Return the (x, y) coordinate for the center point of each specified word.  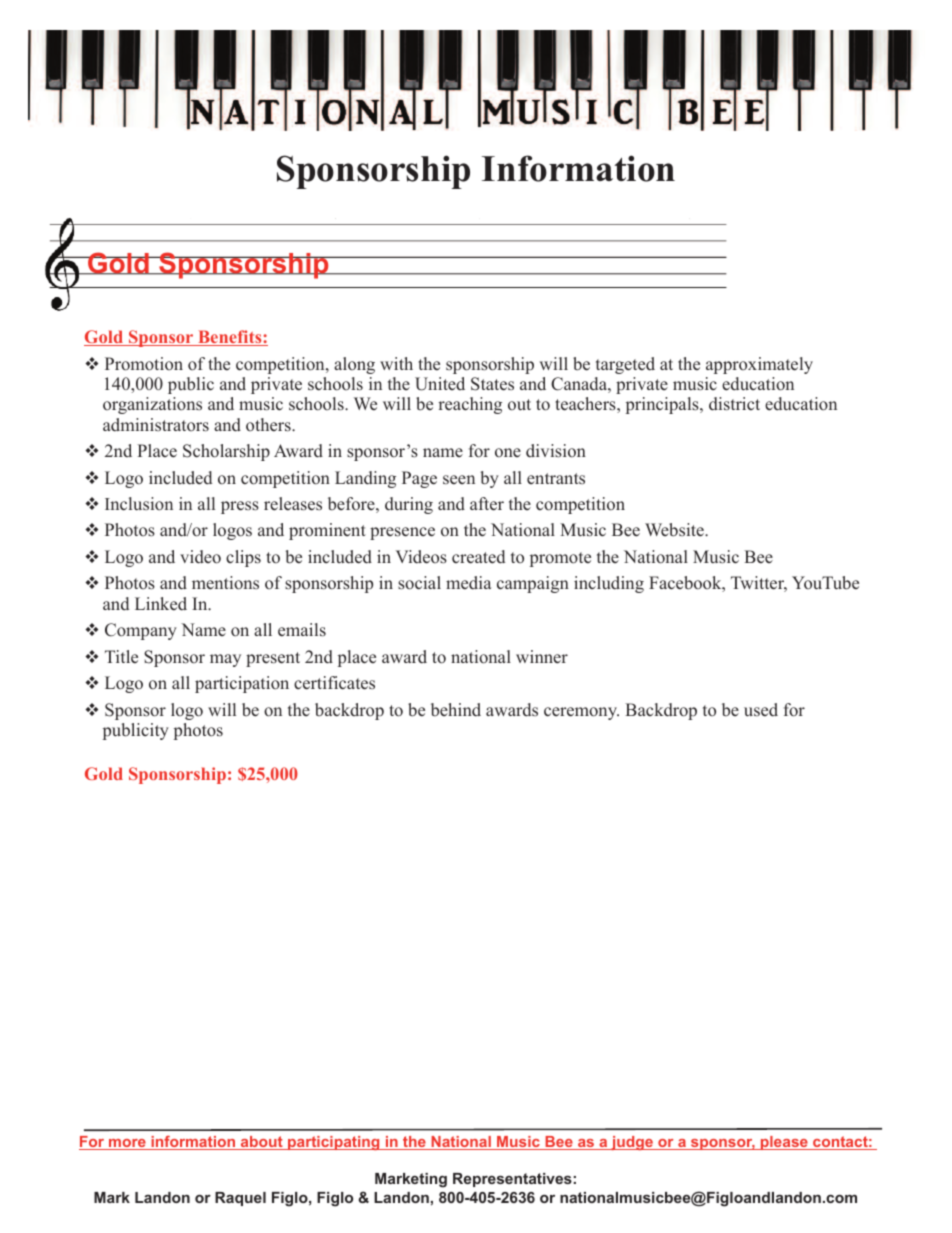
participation (242, 684)
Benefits (230, 338)
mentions (225, 583)
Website (675, 530)
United (440, 384)
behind (456, 710)
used (761, 710)
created (478, 557)
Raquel (240, 1199)
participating (334, 1143)
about (262, 1143)
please (784, 1143)
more (127, 1144)
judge (632, 1143)
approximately (759, 365)
